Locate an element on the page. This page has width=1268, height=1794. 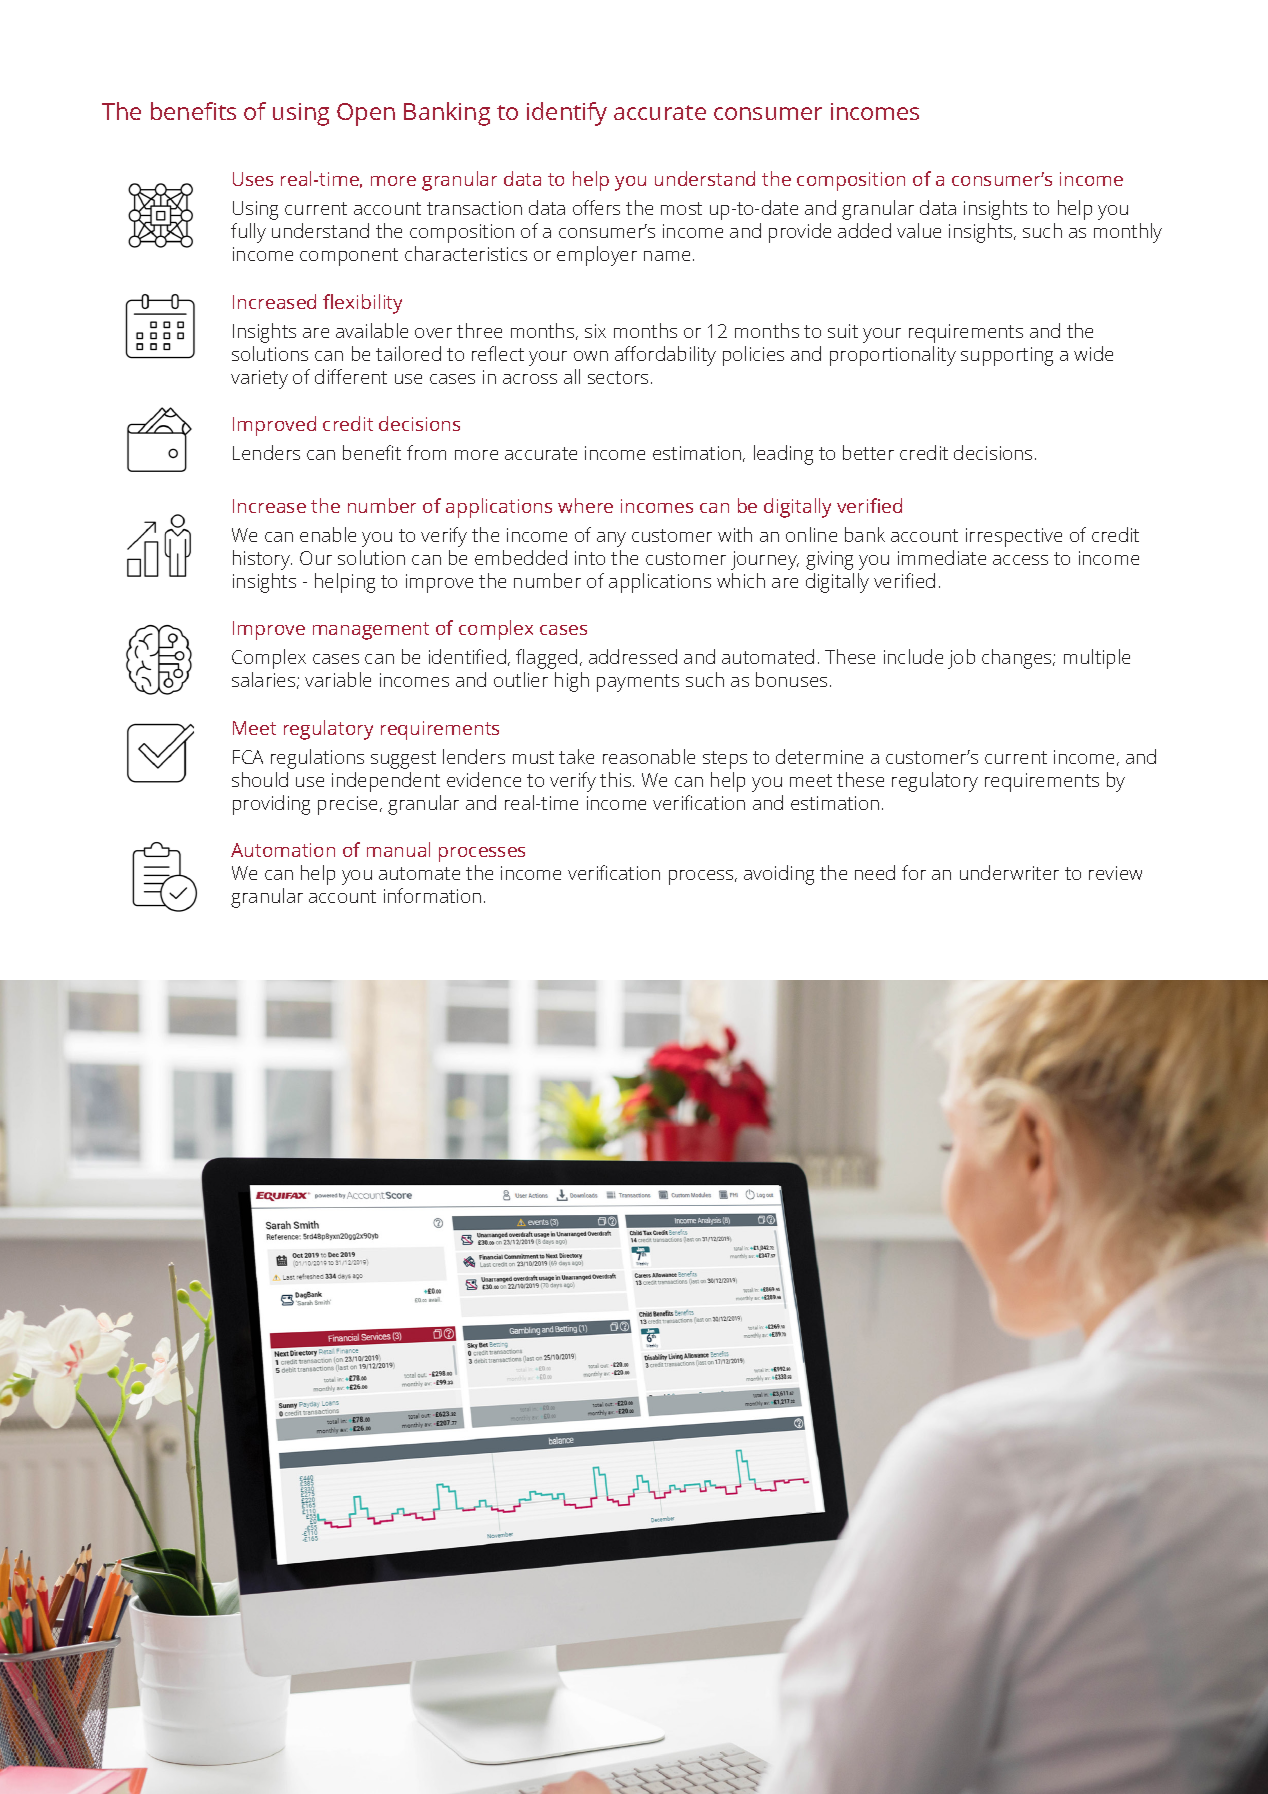
irrespective is located at coordinates (1014, 537).
